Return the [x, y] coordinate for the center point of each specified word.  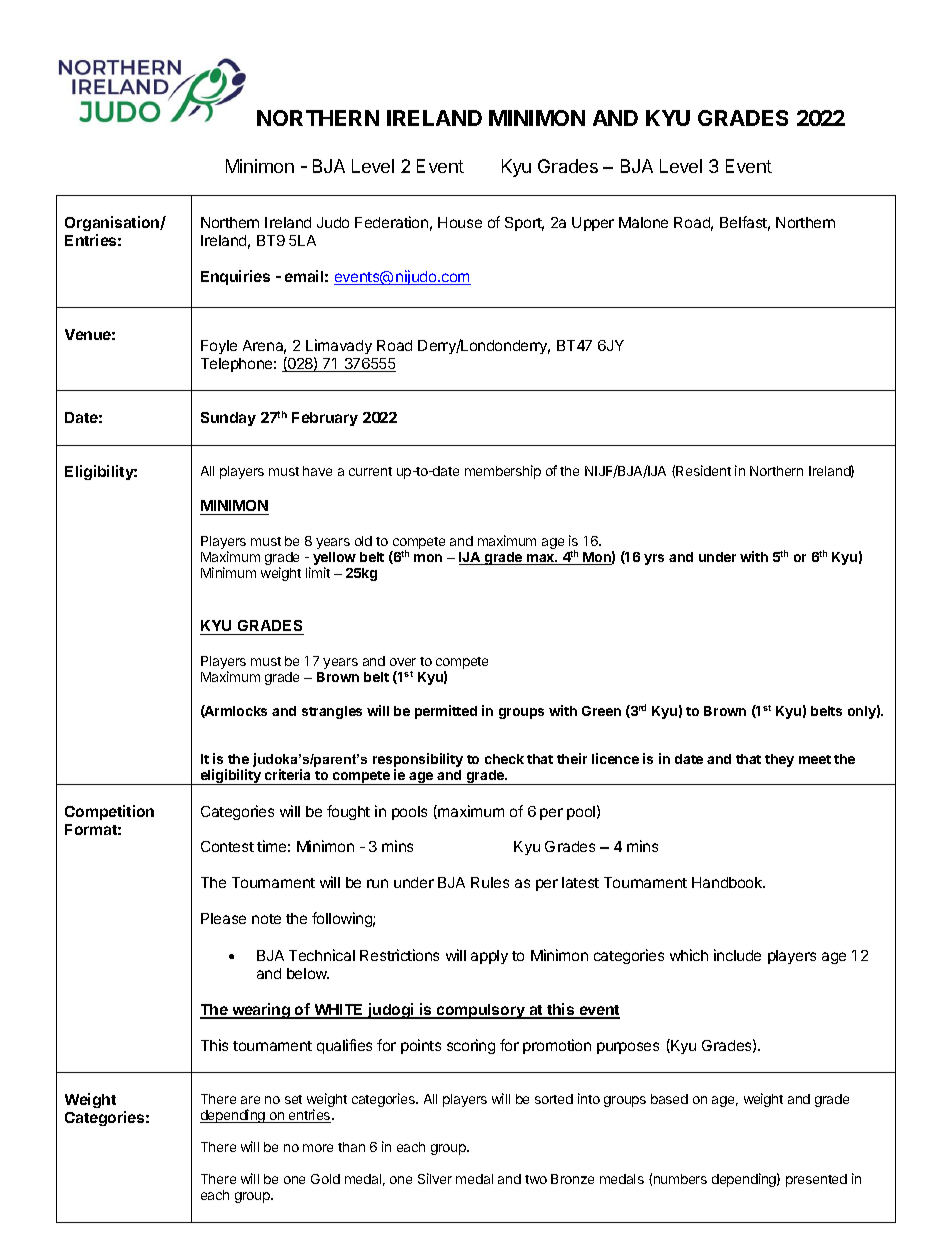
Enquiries [235, 277]
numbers [680, 1179]
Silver [435, 1178]
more [318, 1148]
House [460, 222]
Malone [643, 222]
